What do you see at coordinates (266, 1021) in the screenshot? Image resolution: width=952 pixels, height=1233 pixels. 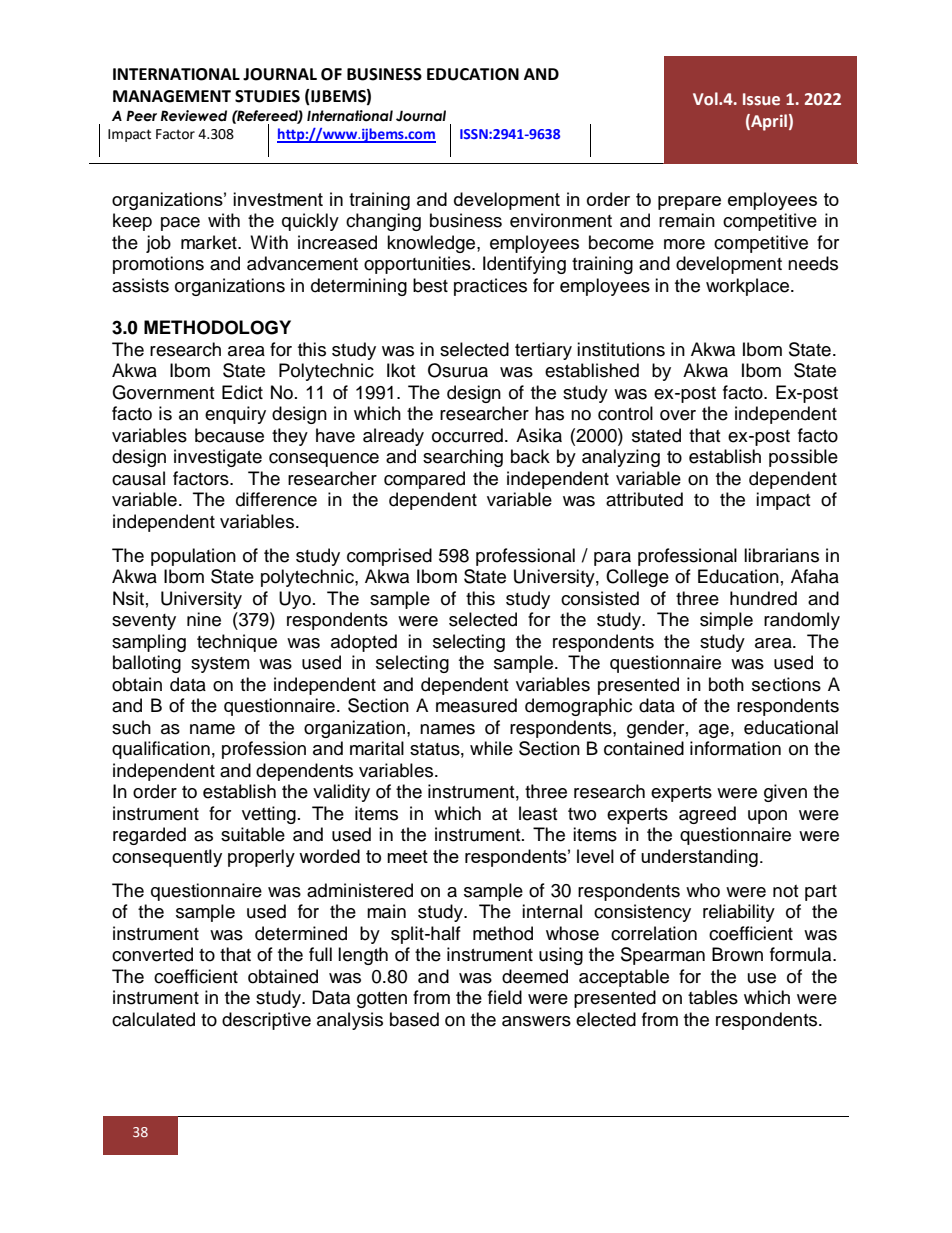 I see `descriptive` at bounding box center [266, 1021].
